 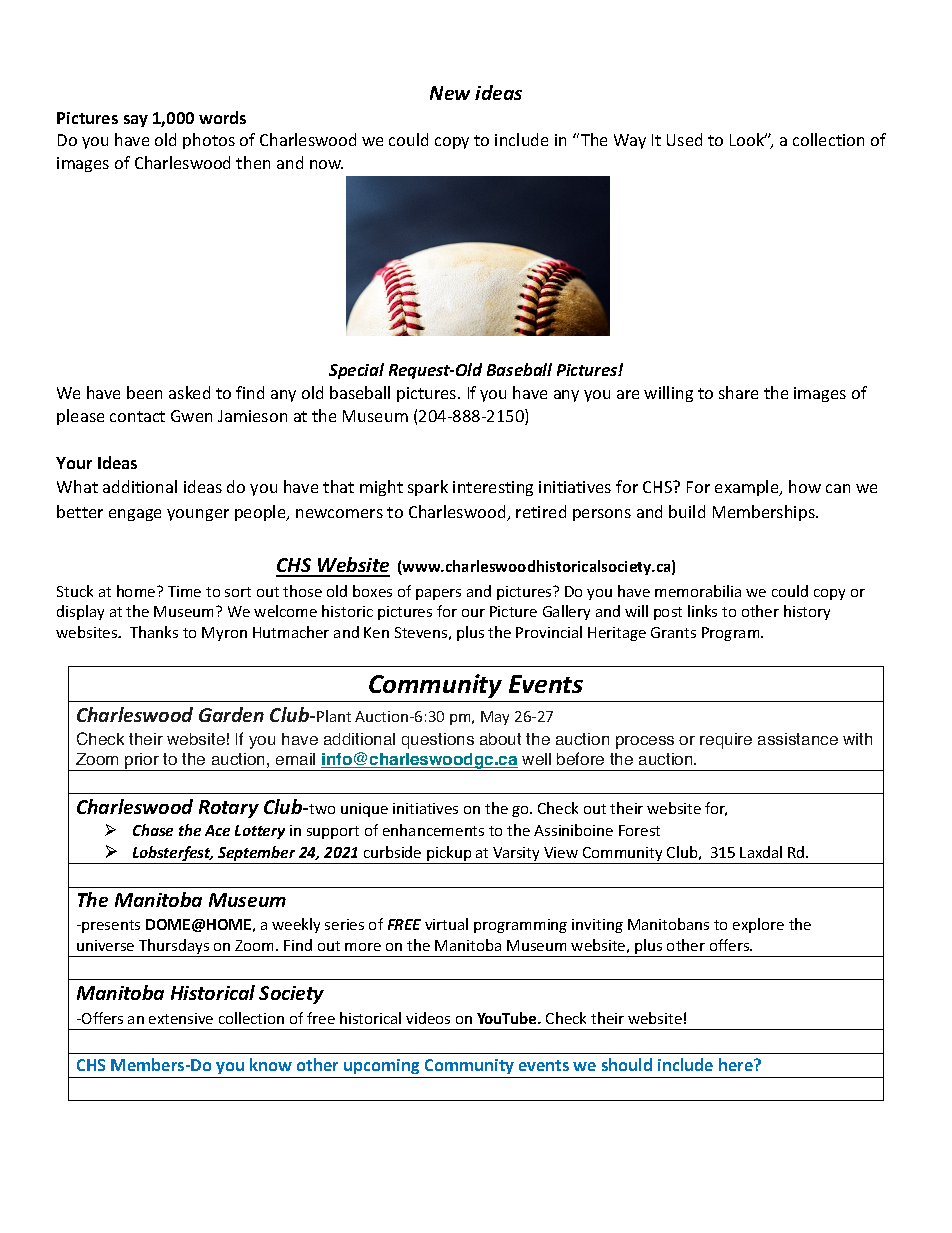 What do you see at coordinates (438, 741) in the screenshot?
I see `questions` at bounding box center [438, 741].
